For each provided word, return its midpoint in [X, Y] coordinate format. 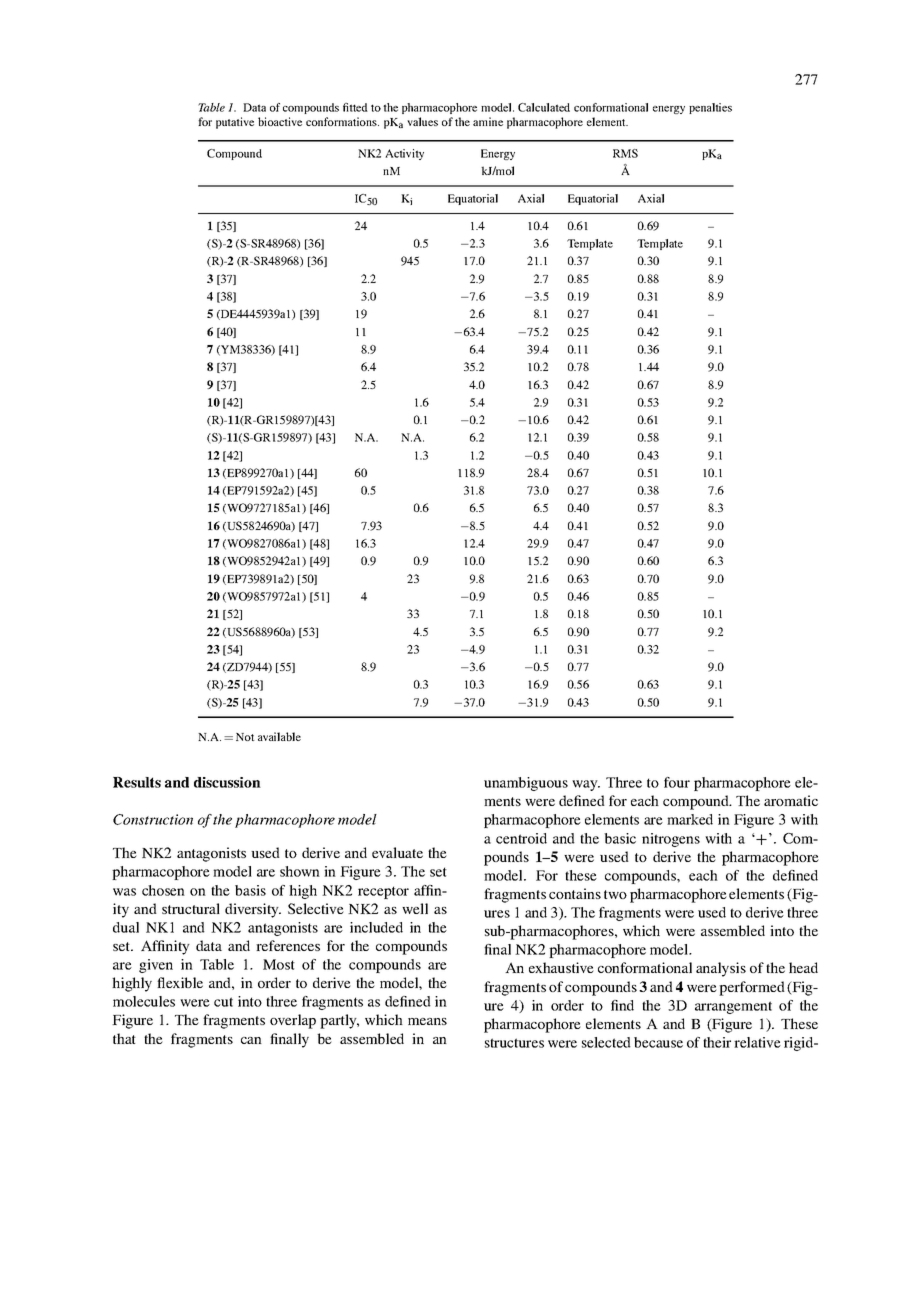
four [677, 782]
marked [690, 819]
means [427, 1021]
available [279, 736]
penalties [710, 108]
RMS [625, 153]
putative [235, 123]
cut [223, 1002]
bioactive [280, 121]
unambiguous [526, 784]
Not [245, 737]
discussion [227, 782]
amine [488, 121]
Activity [404, 154]
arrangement [733, 1007]
